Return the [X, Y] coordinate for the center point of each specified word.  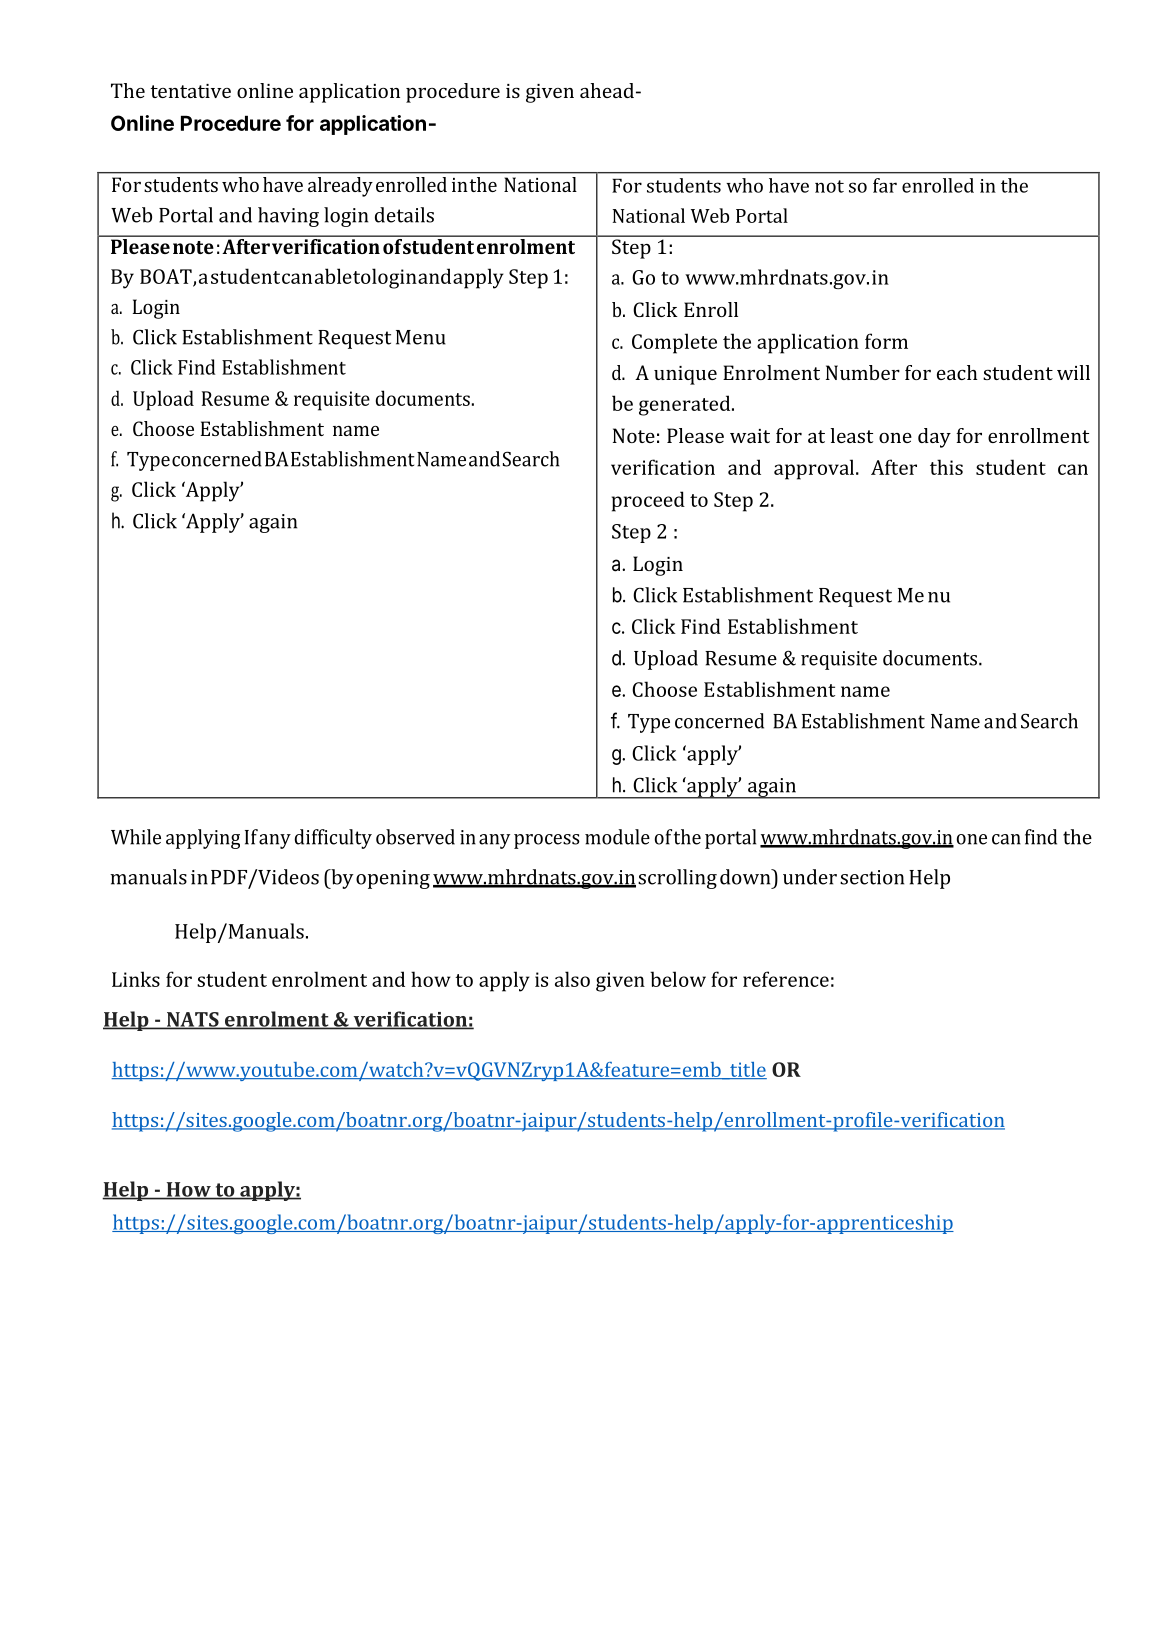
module [617, 837]
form [886, 341]
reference [786, 979]
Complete [674, 343]
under [810, 877]
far [885, 185]
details [404, 215]
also [572, 979]
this [946, 467]
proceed [648, 501]
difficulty [333, 839]
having [288, 217]
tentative [190, 91]
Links [136, 979]
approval [815, 469]
